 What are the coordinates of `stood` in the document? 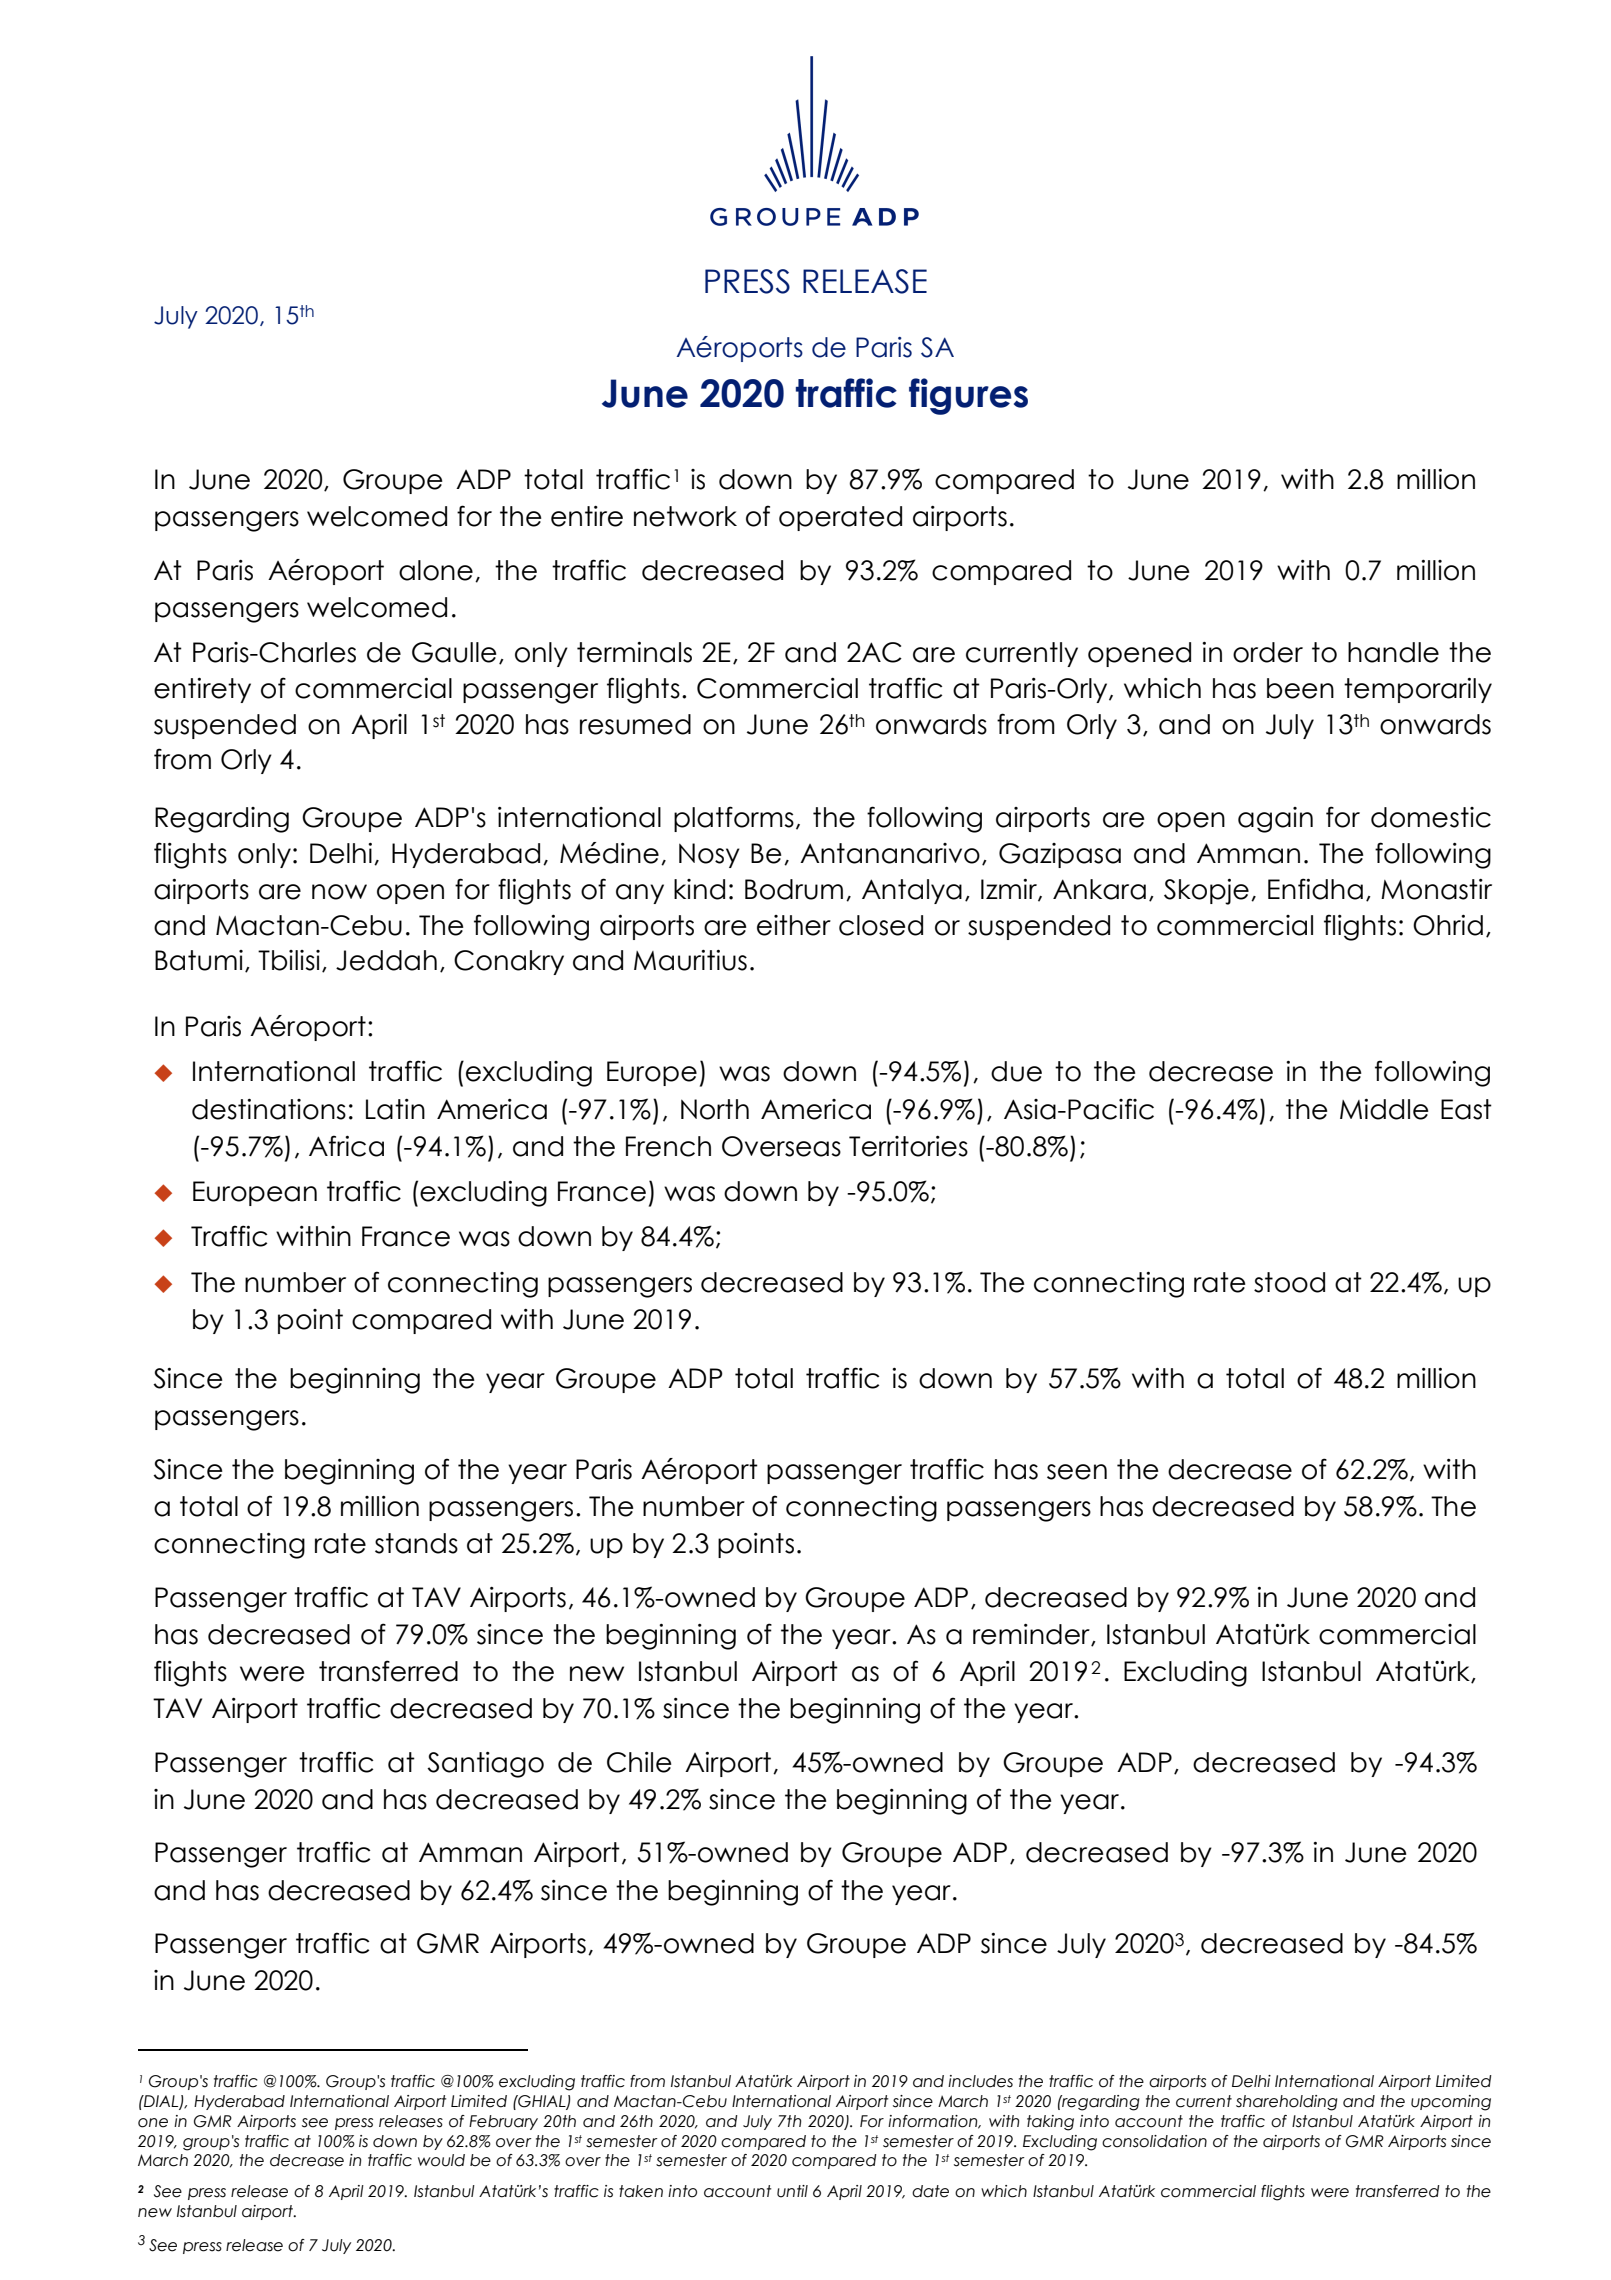 It's located at (1289, 1282).
